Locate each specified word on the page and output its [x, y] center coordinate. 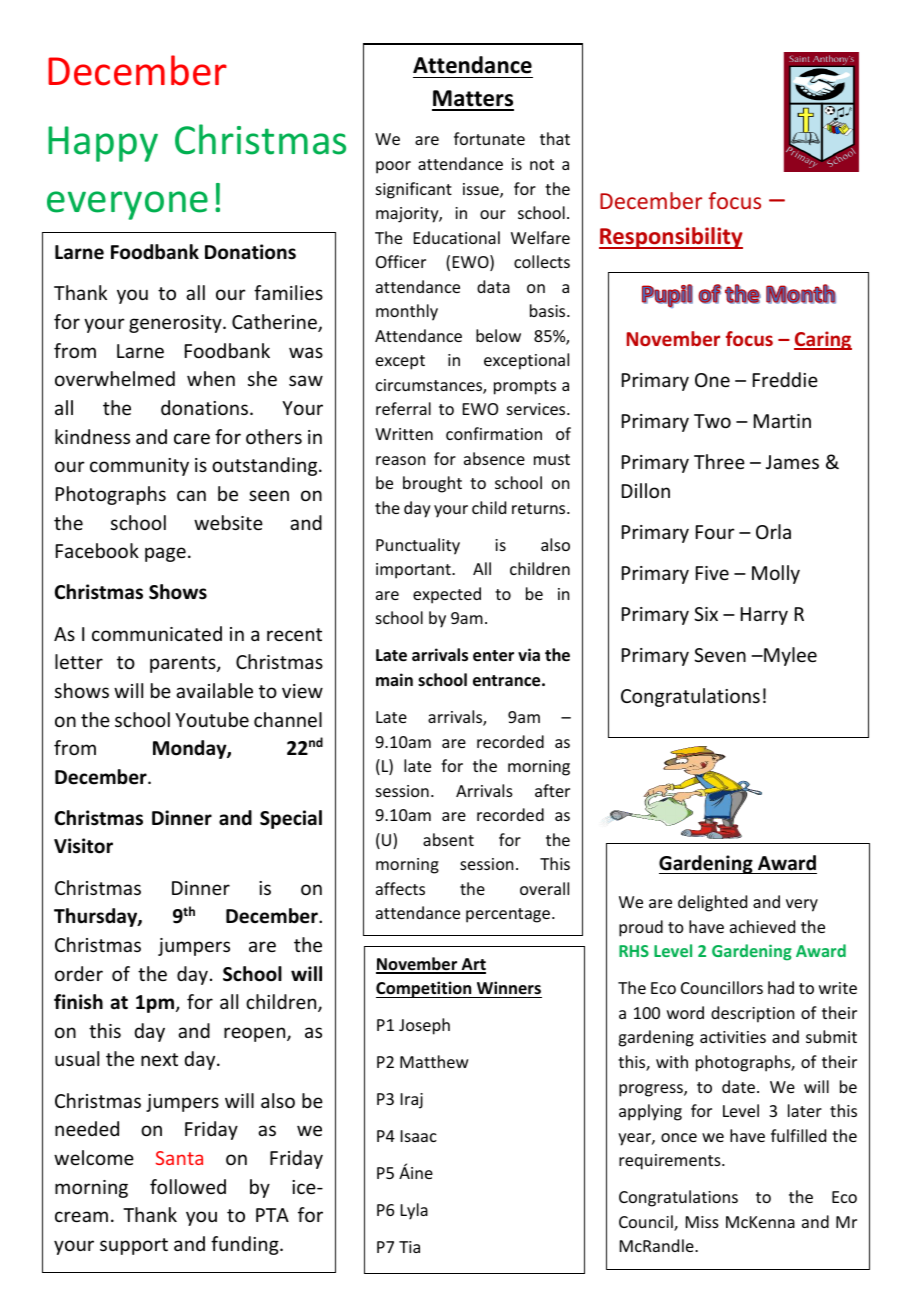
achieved [762, 926]
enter [493, 656]
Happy [103, 144]
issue [482, 190]
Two [712, 421]
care [192, 438]
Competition [425, 989]
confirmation [494, 433]
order [79, 973]
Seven [720, 655]
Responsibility [671, 238]
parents [184, 664]
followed [188, 1186]
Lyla [414, 1211]
